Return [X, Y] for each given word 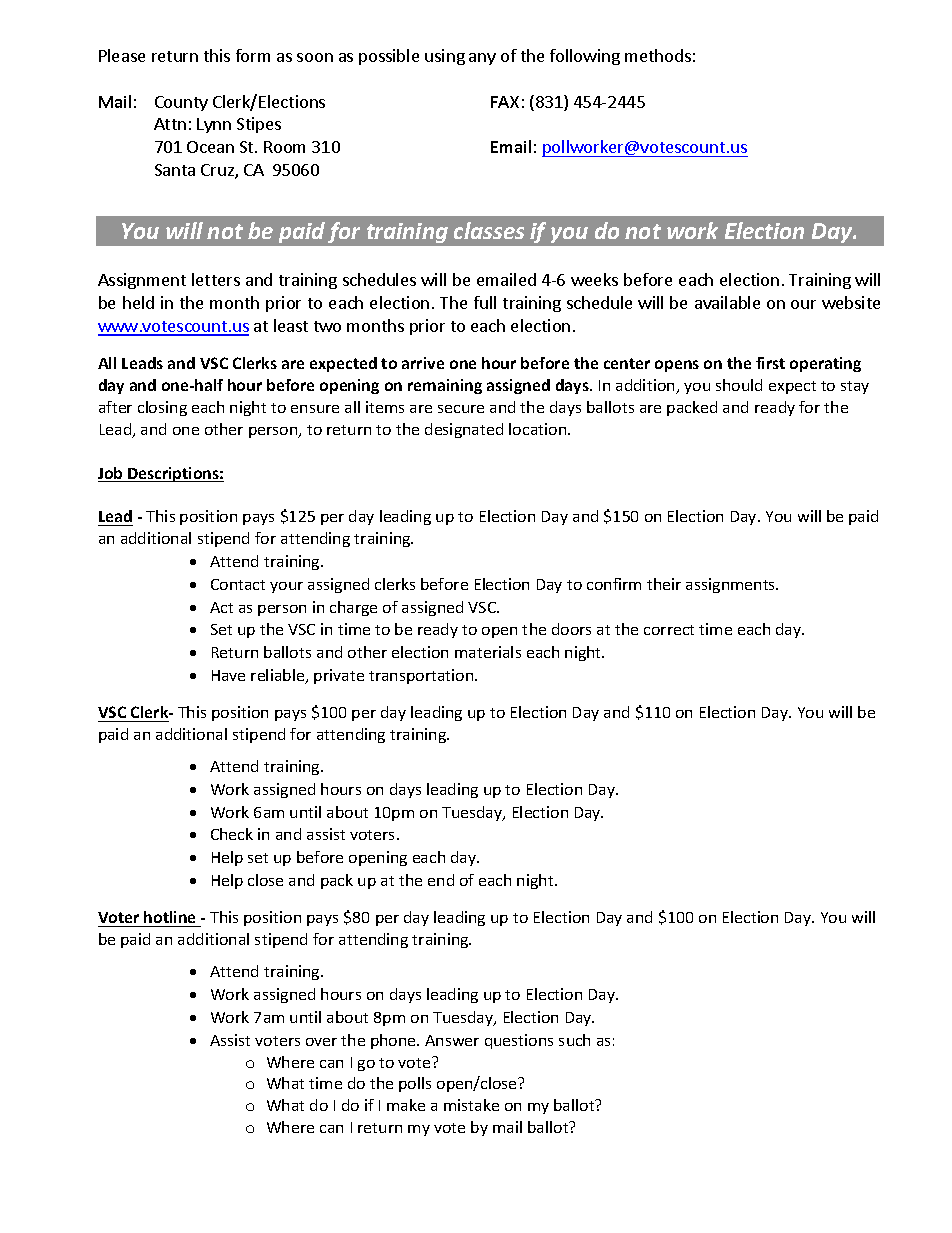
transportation [422, 676]
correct [669, 630]
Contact [238, 584]
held [138, 302]
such [574, 1040]
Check [232, 834]
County [181, 103]
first [770, 363]
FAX [505, 102]
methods [658, 55]
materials [488, 652]
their [664, 584]
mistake [471, 1105]
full [485, 302]
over [321, 1042]
